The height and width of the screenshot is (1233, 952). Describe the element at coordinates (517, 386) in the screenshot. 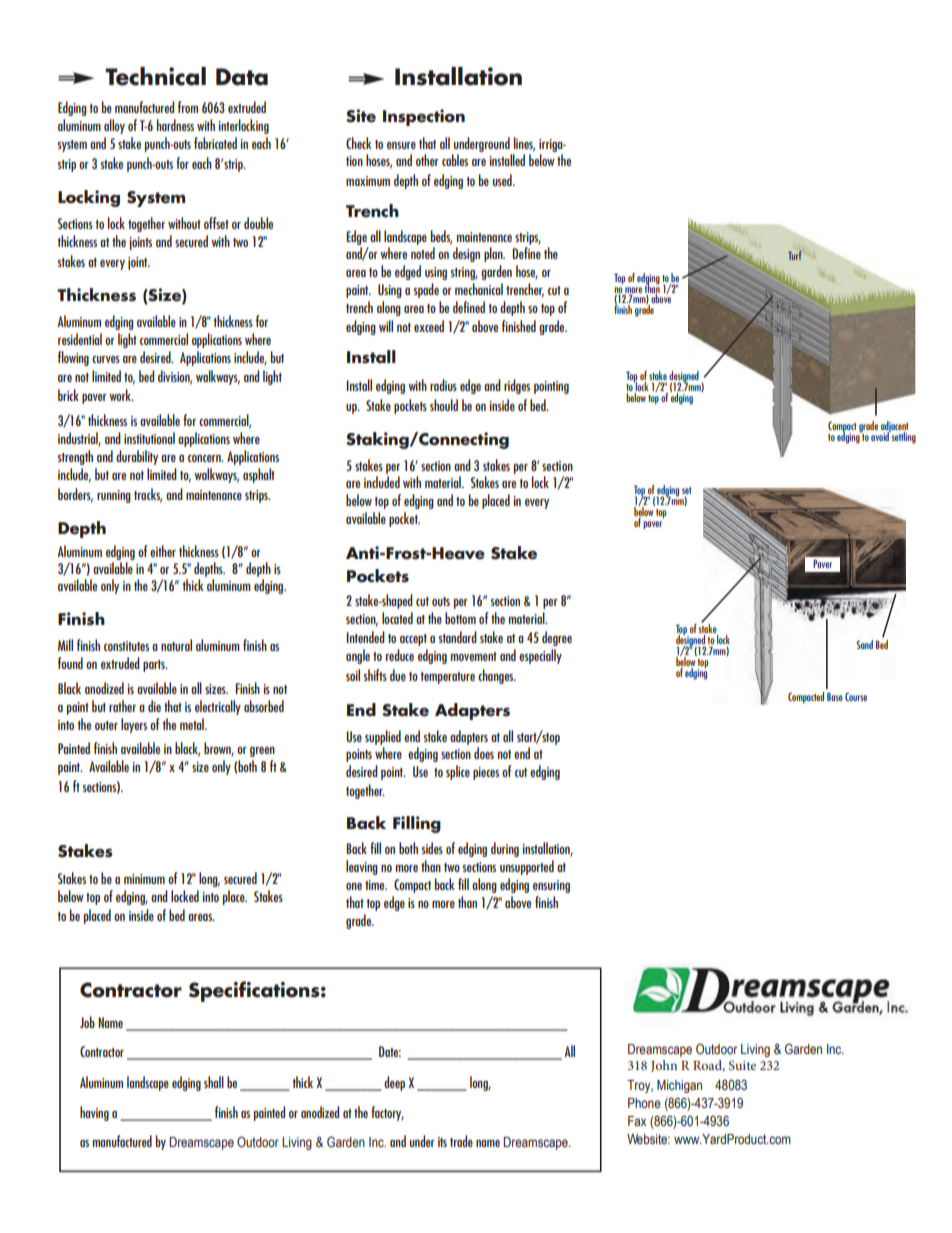

I see `ridges` at that location.
